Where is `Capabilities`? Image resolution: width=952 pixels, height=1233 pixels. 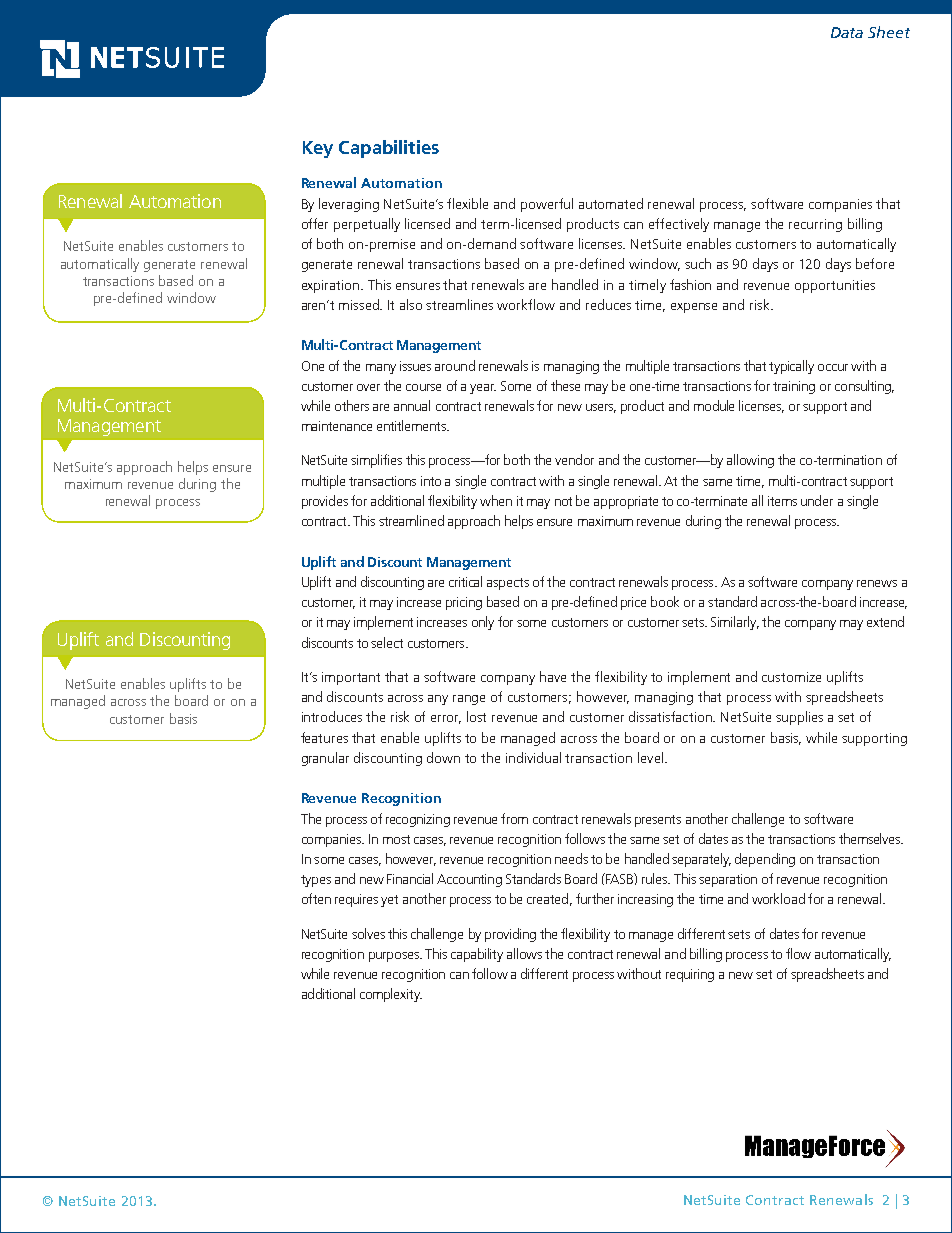
Capabilities is located at coordinates (389, 149).
